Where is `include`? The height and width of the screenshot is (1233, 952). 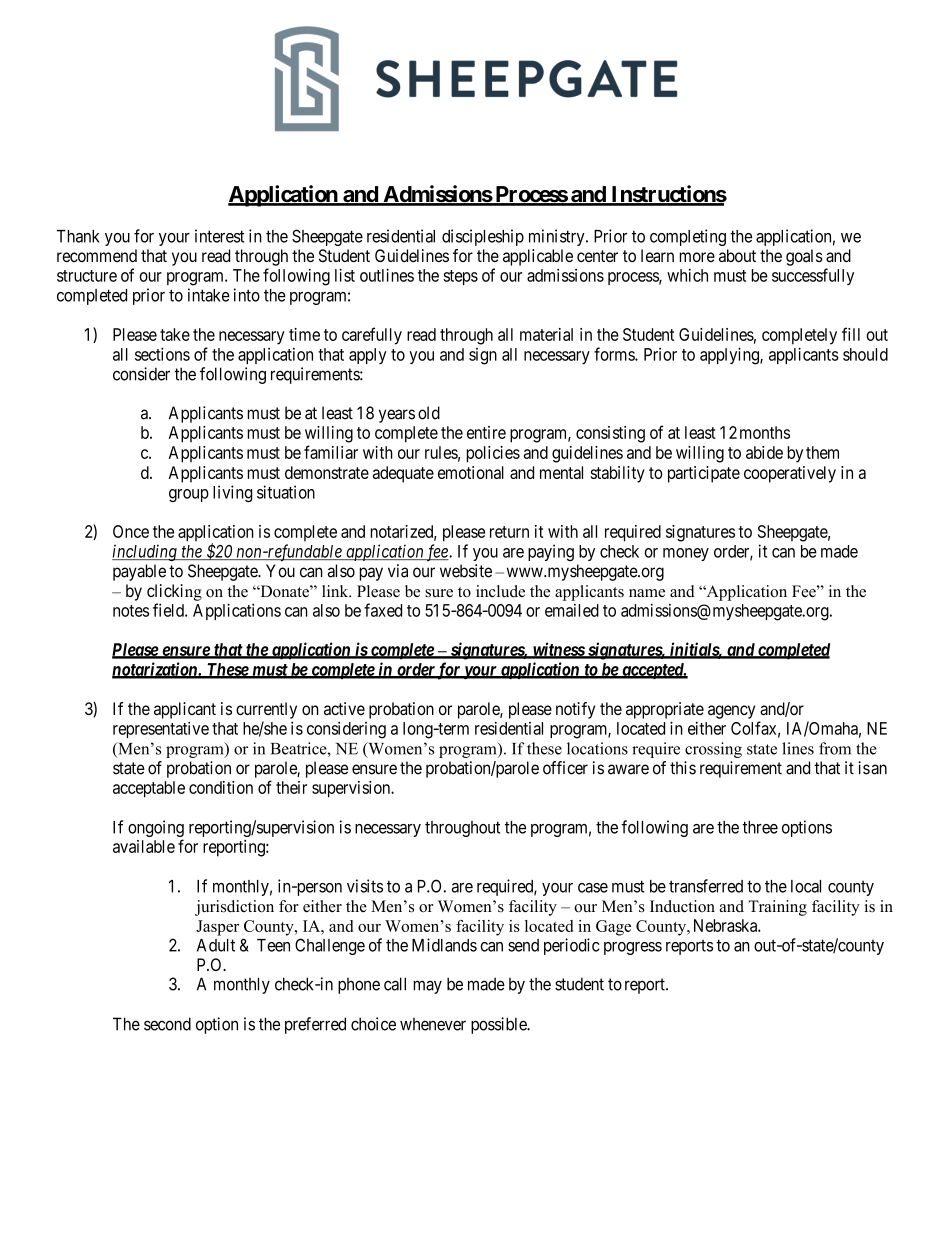 include is located at coordinates (500, 591).
